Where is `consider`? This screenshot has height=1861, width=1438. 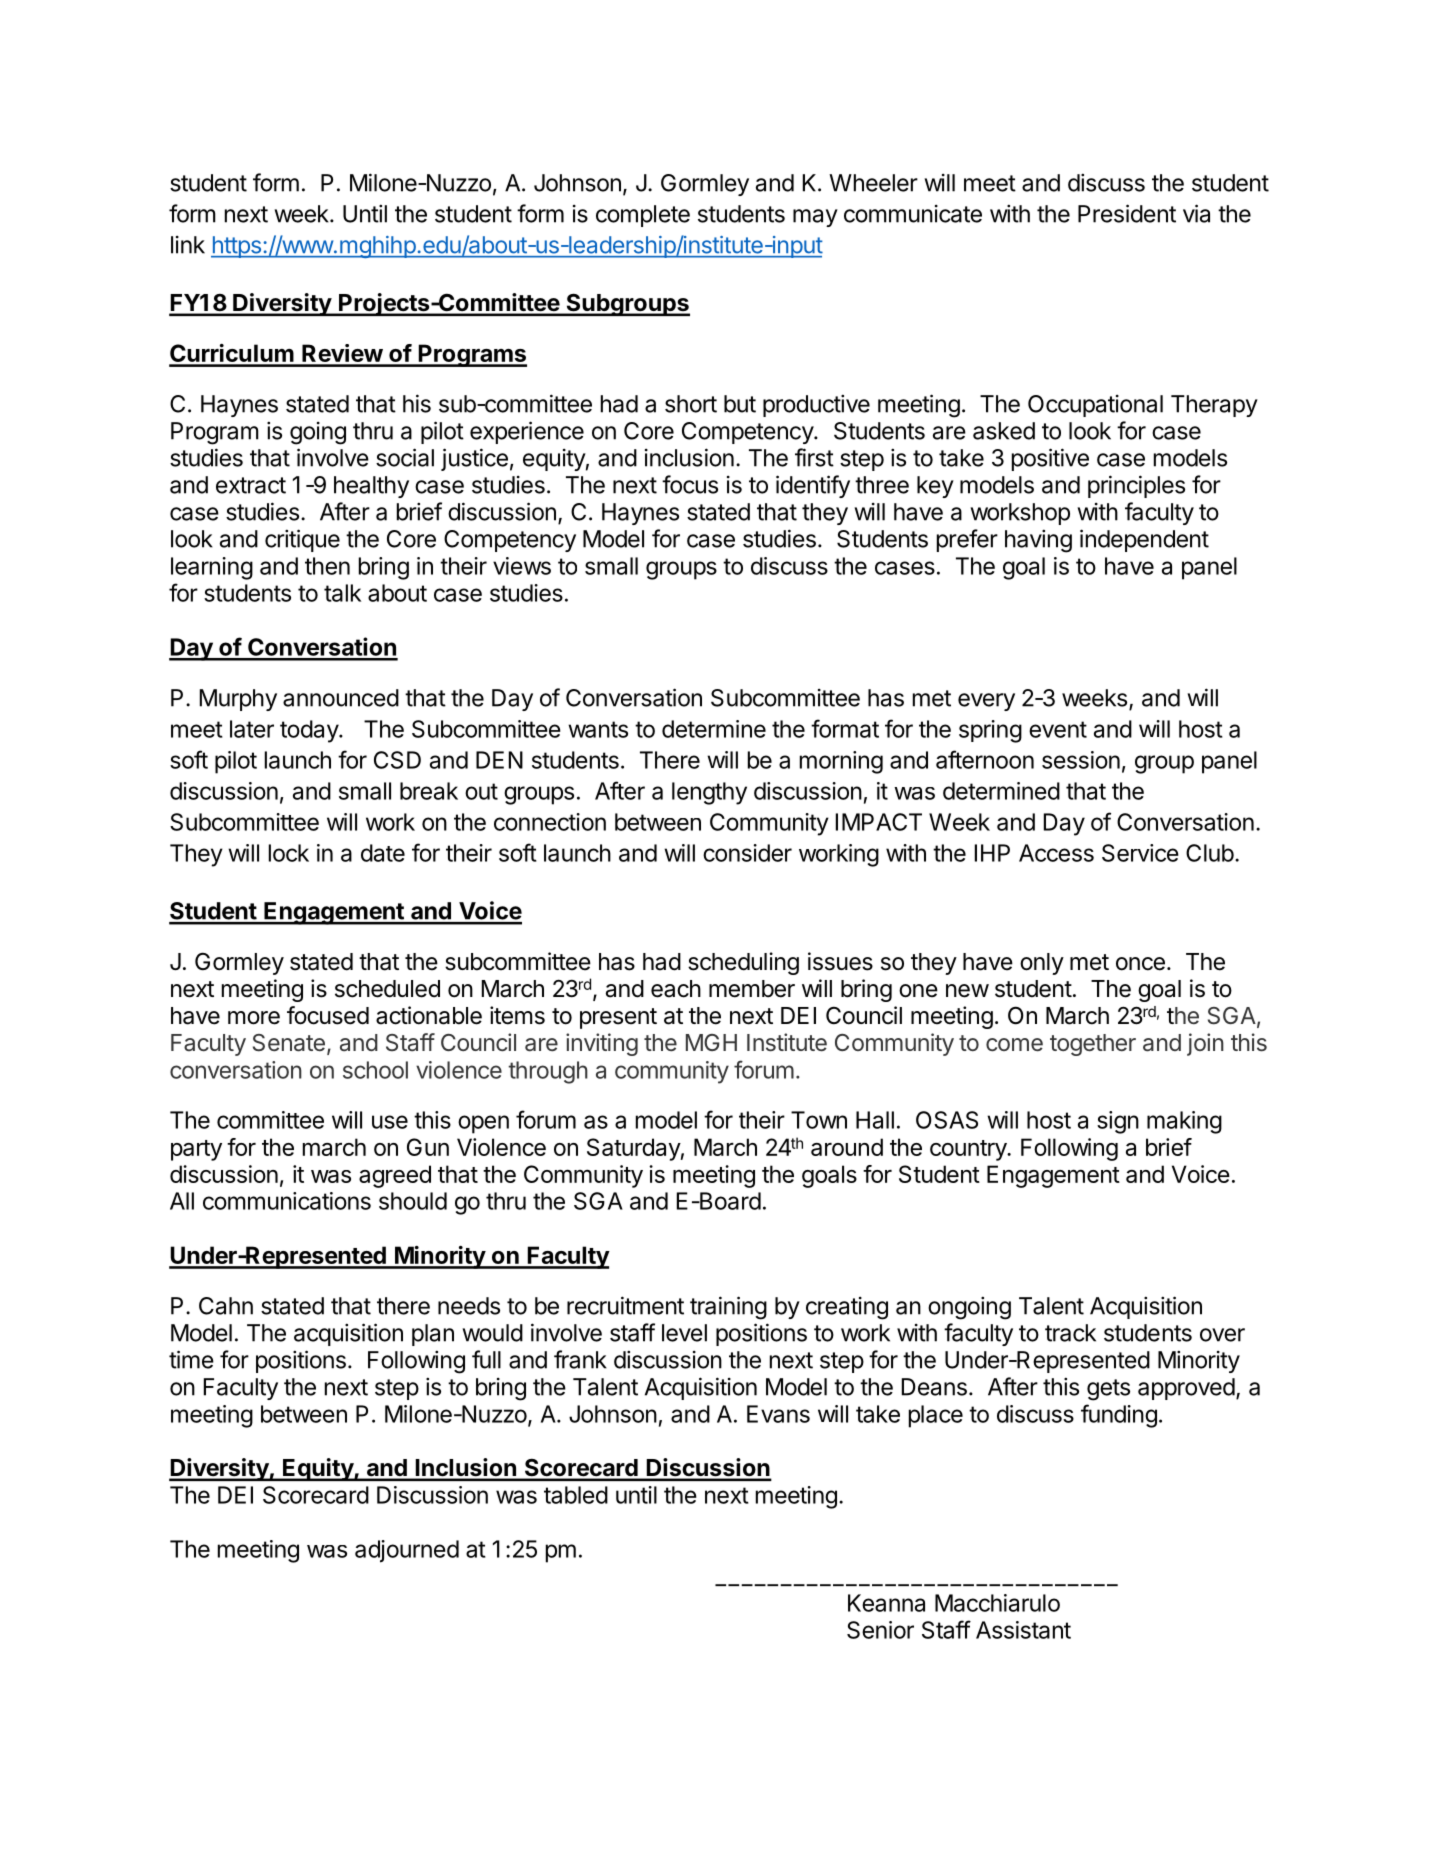 consider is located at coordinates (747, 853).
